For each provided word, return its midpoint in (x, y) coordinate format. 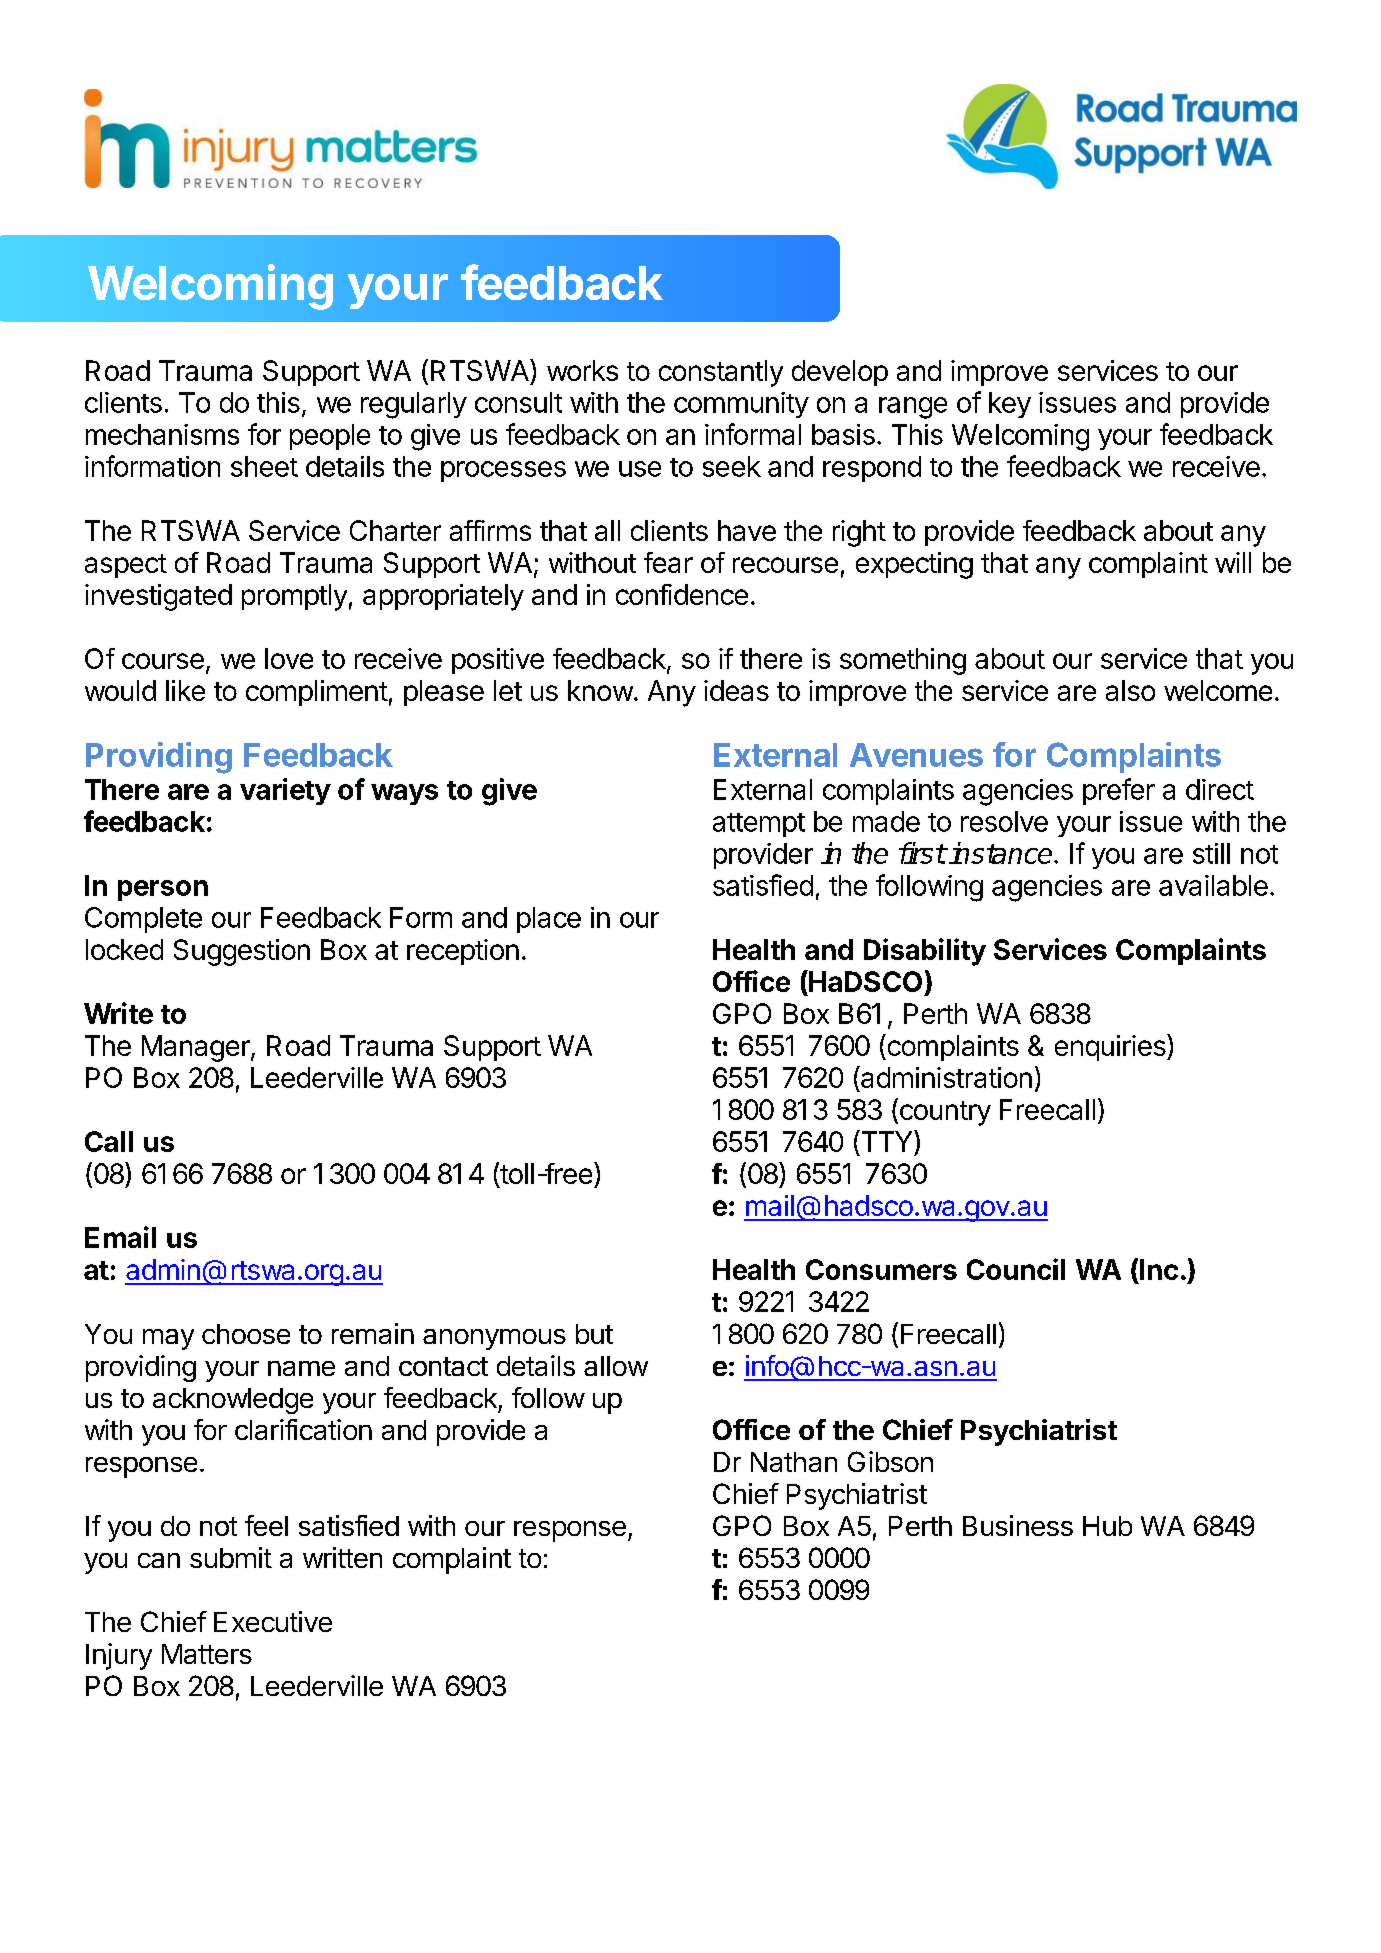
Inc (1159, 1269)
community (741, 405)
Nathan (794, 1462)
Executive (273, 1621)
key (1010, 405)
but (594, 1334)
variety (285, 791)
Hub (1107, 1526)
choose (246, 1334)
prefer (1119, 791)
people (330, 437)
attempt (759, 825)
